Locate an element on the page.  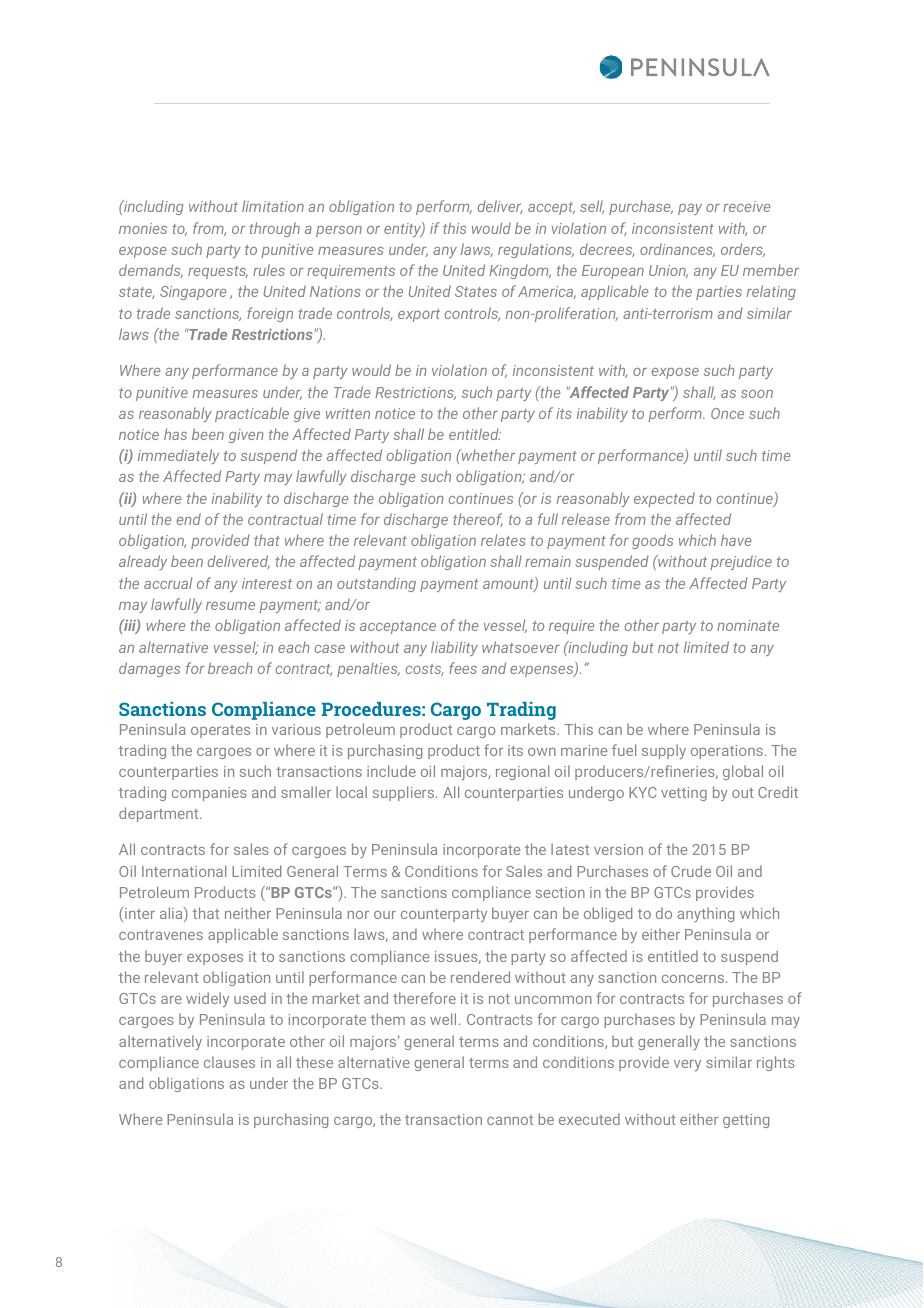
clauses is located at coordinates (229, 1062).
